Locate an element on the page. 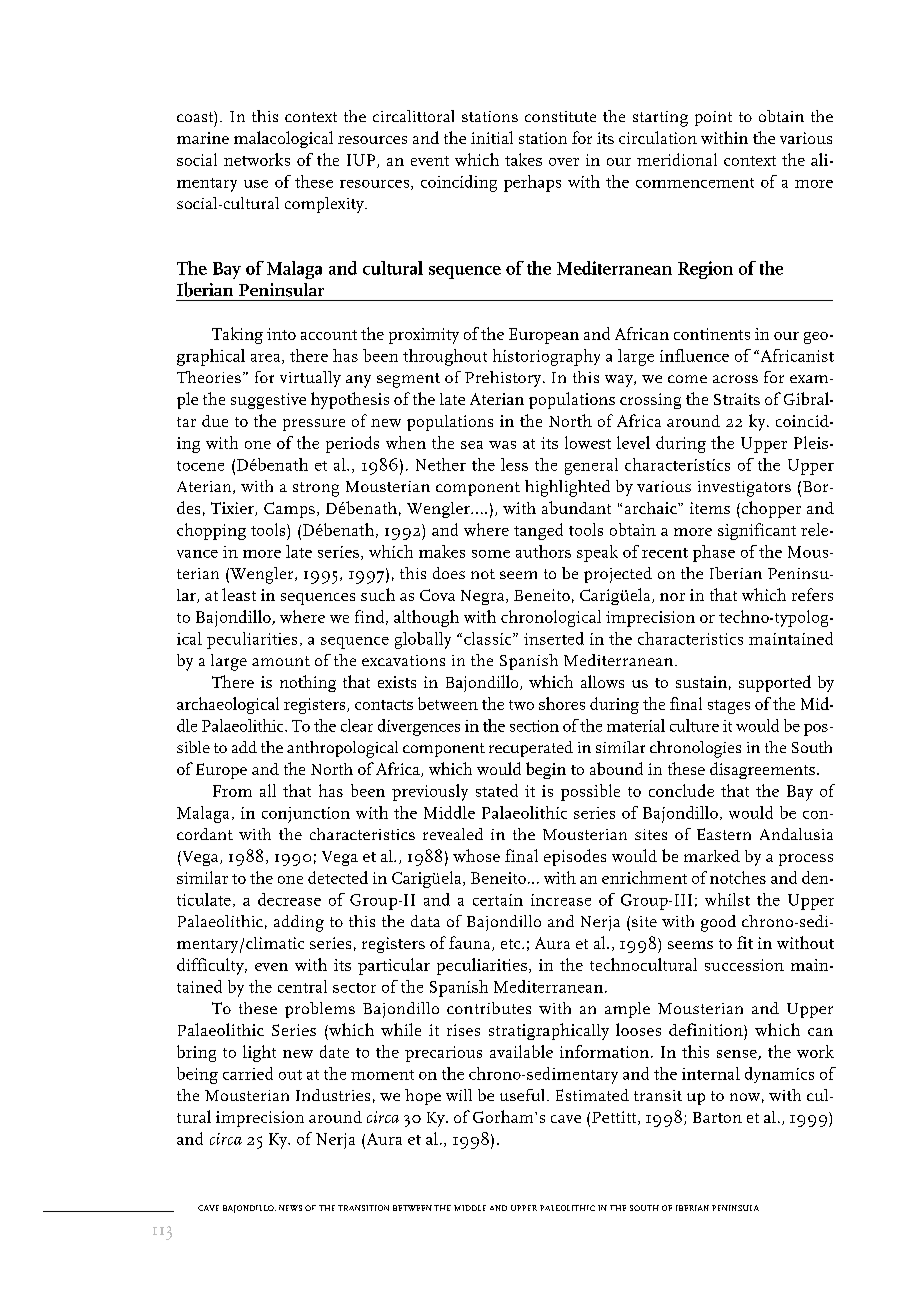  sustain is located at coordinates (701, 682).
